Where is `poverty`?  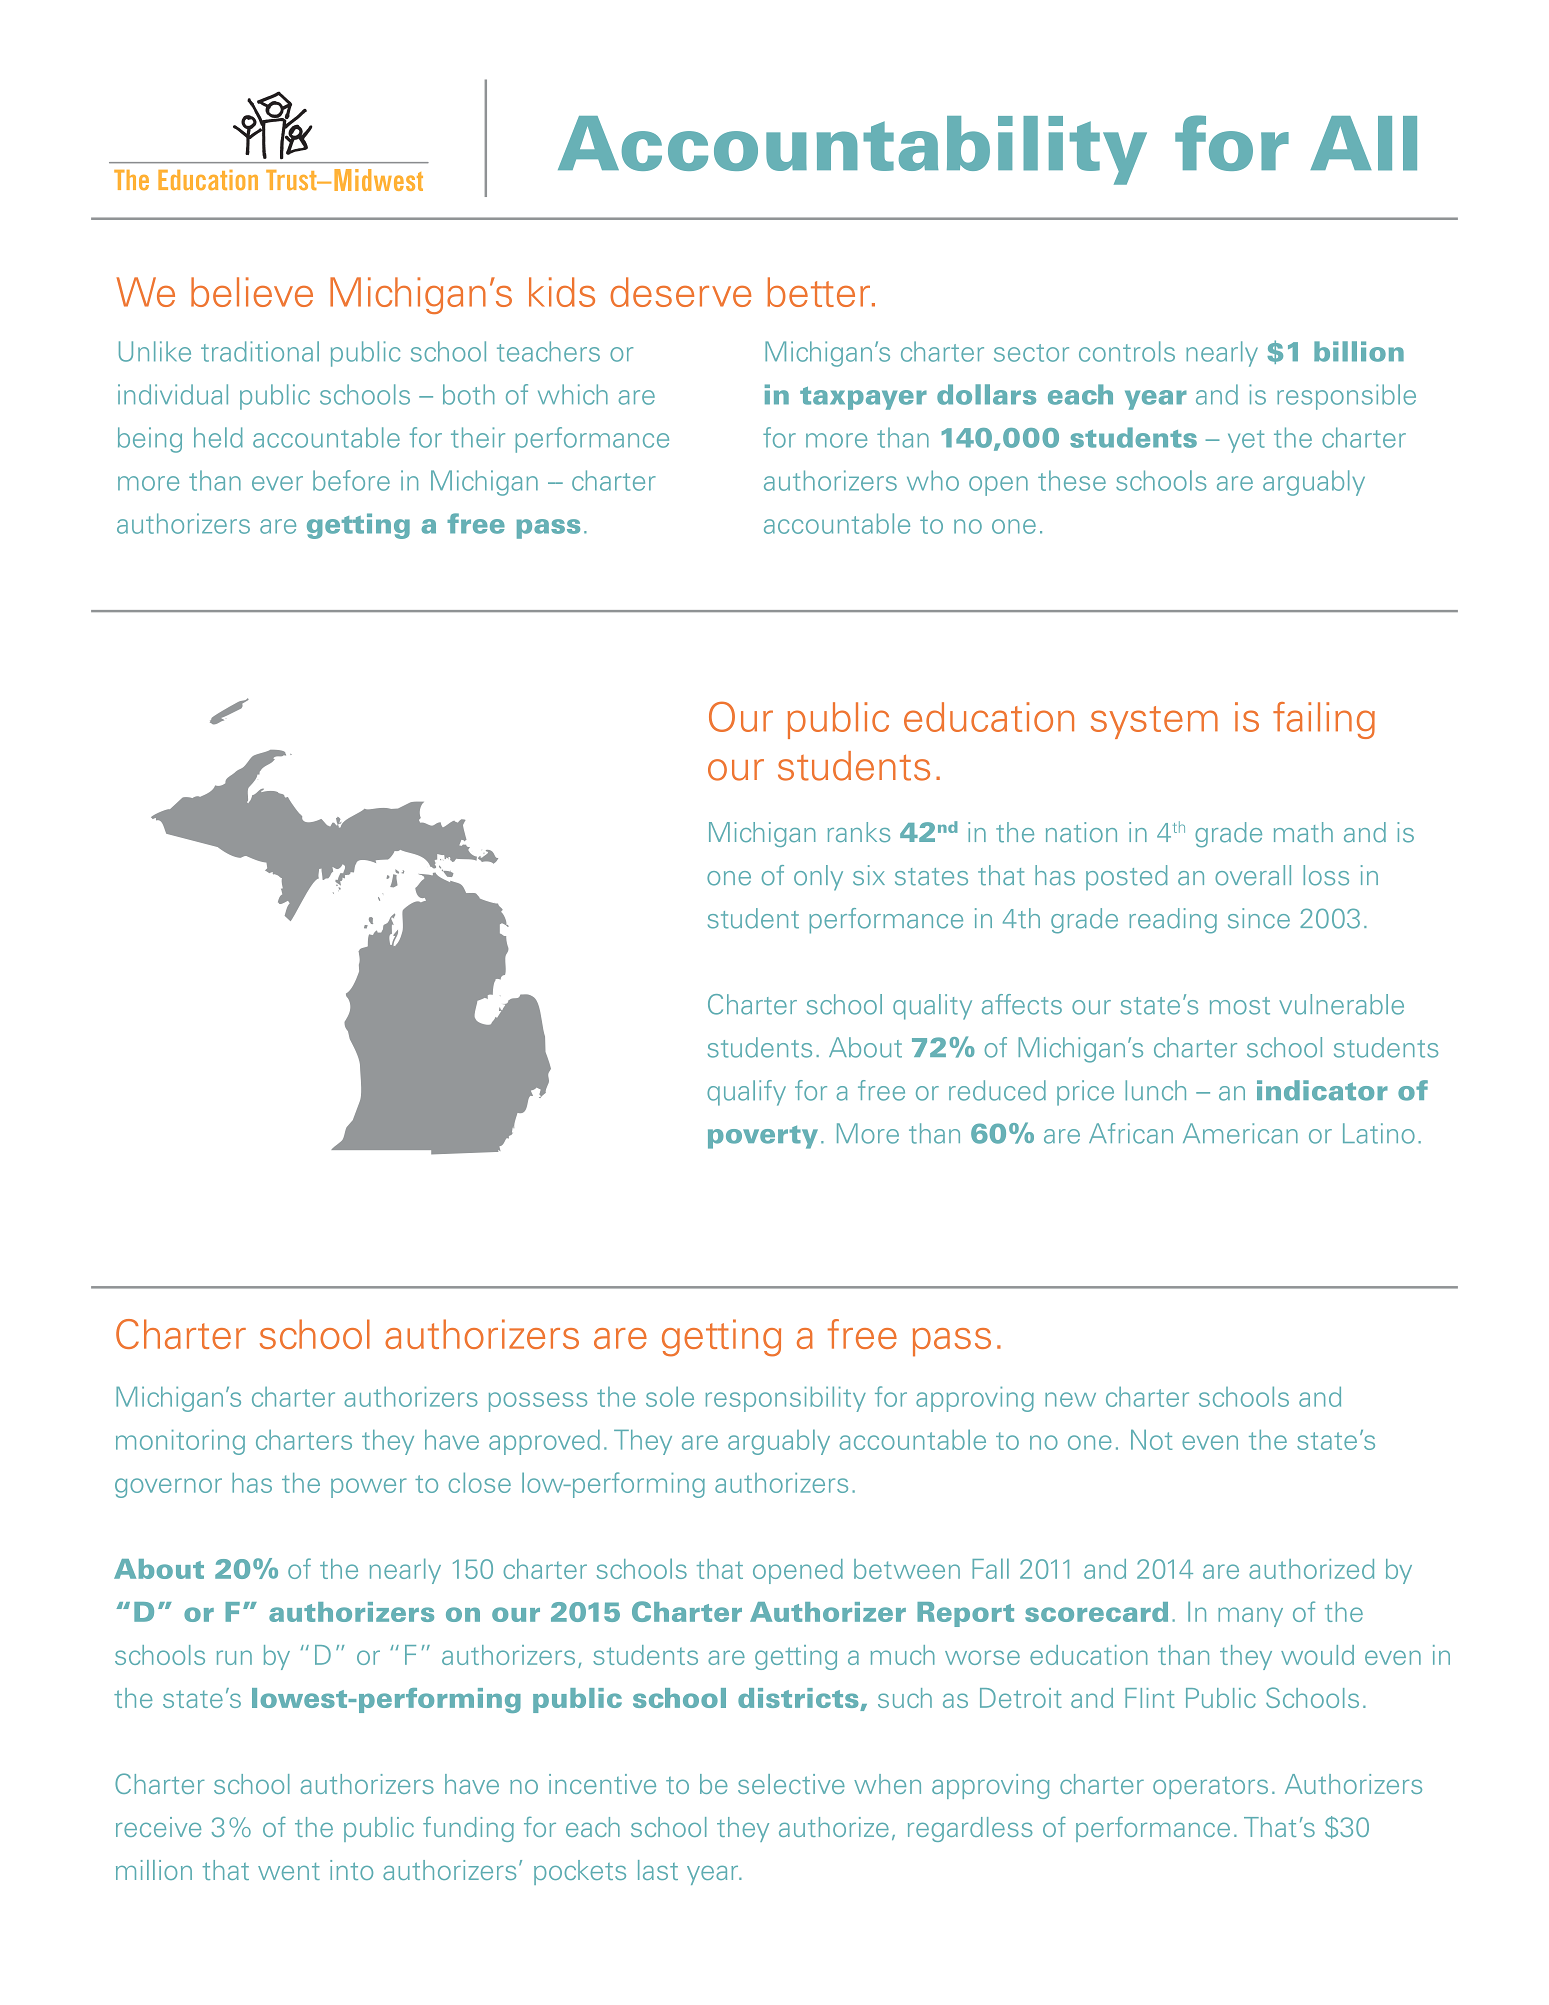
poverty is located at coordinates (763, 1137).
